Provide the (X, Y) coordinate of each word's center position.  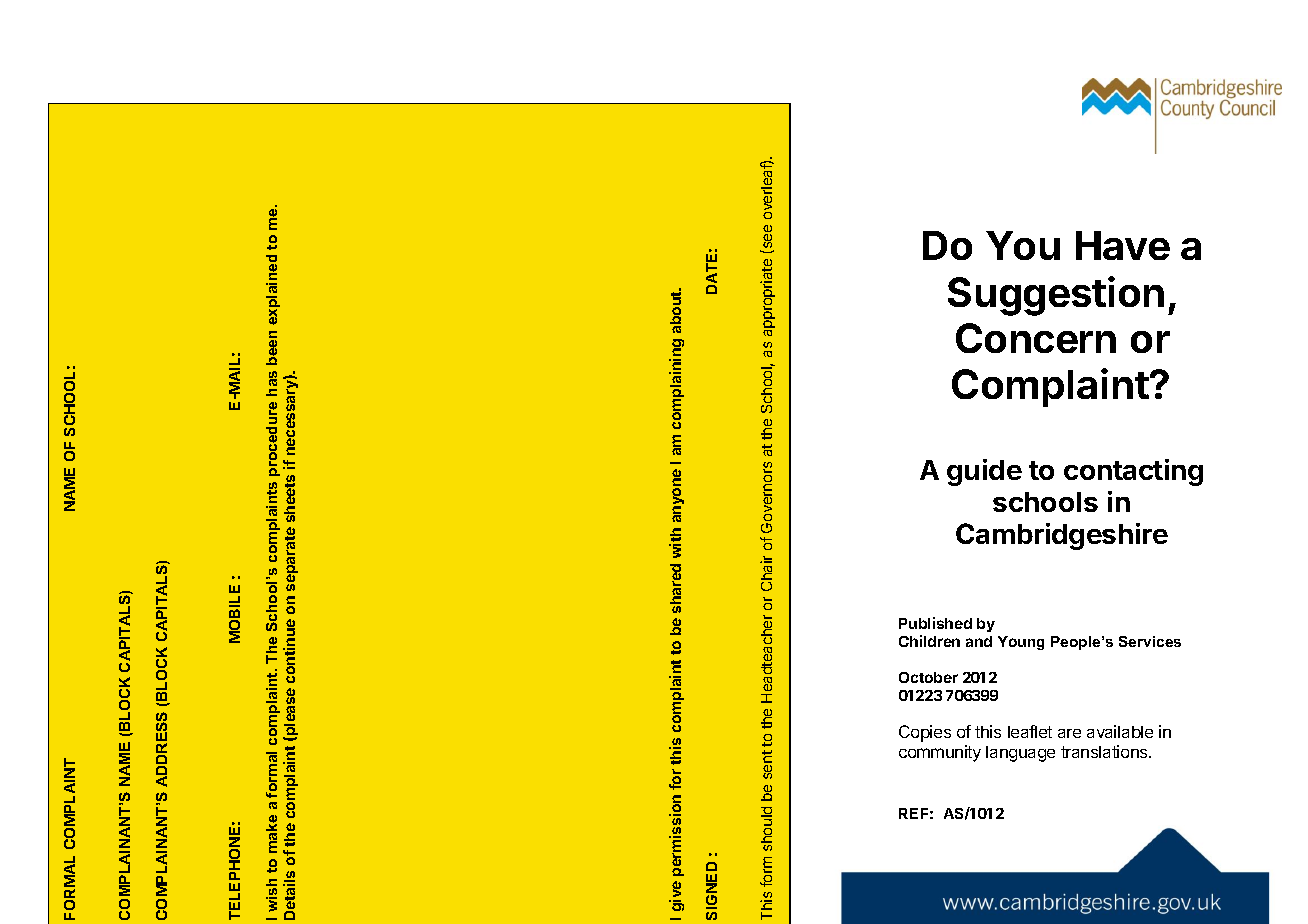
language (1020, 754)
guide (984, 472)
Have (1123, 245)
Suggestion (1056, 296)
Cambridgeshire (1062, 536)
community (940, 753)
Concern (1036, 338)
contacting (1133, 472)
